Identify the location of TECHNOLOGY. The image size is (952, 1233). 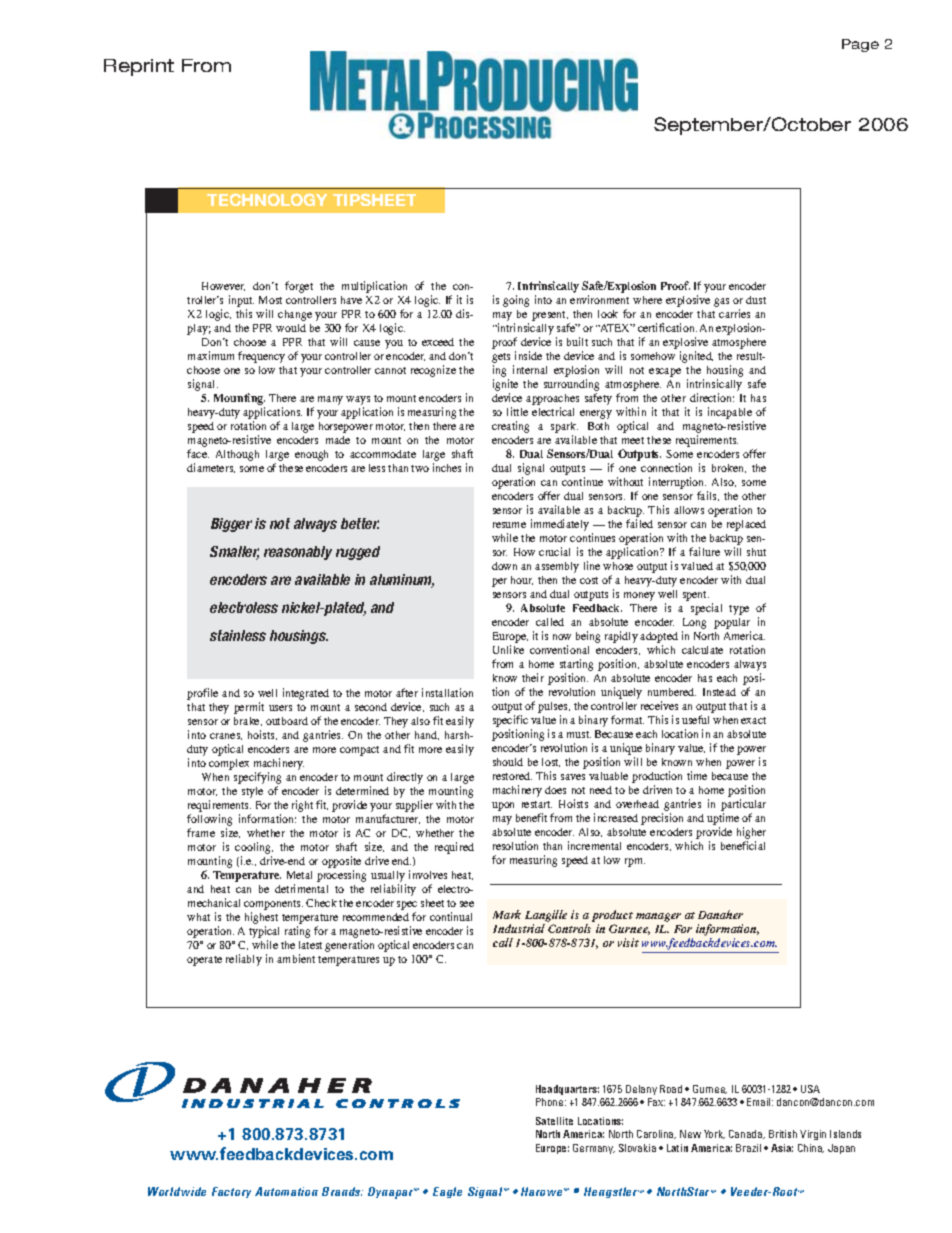
(267, 199).
